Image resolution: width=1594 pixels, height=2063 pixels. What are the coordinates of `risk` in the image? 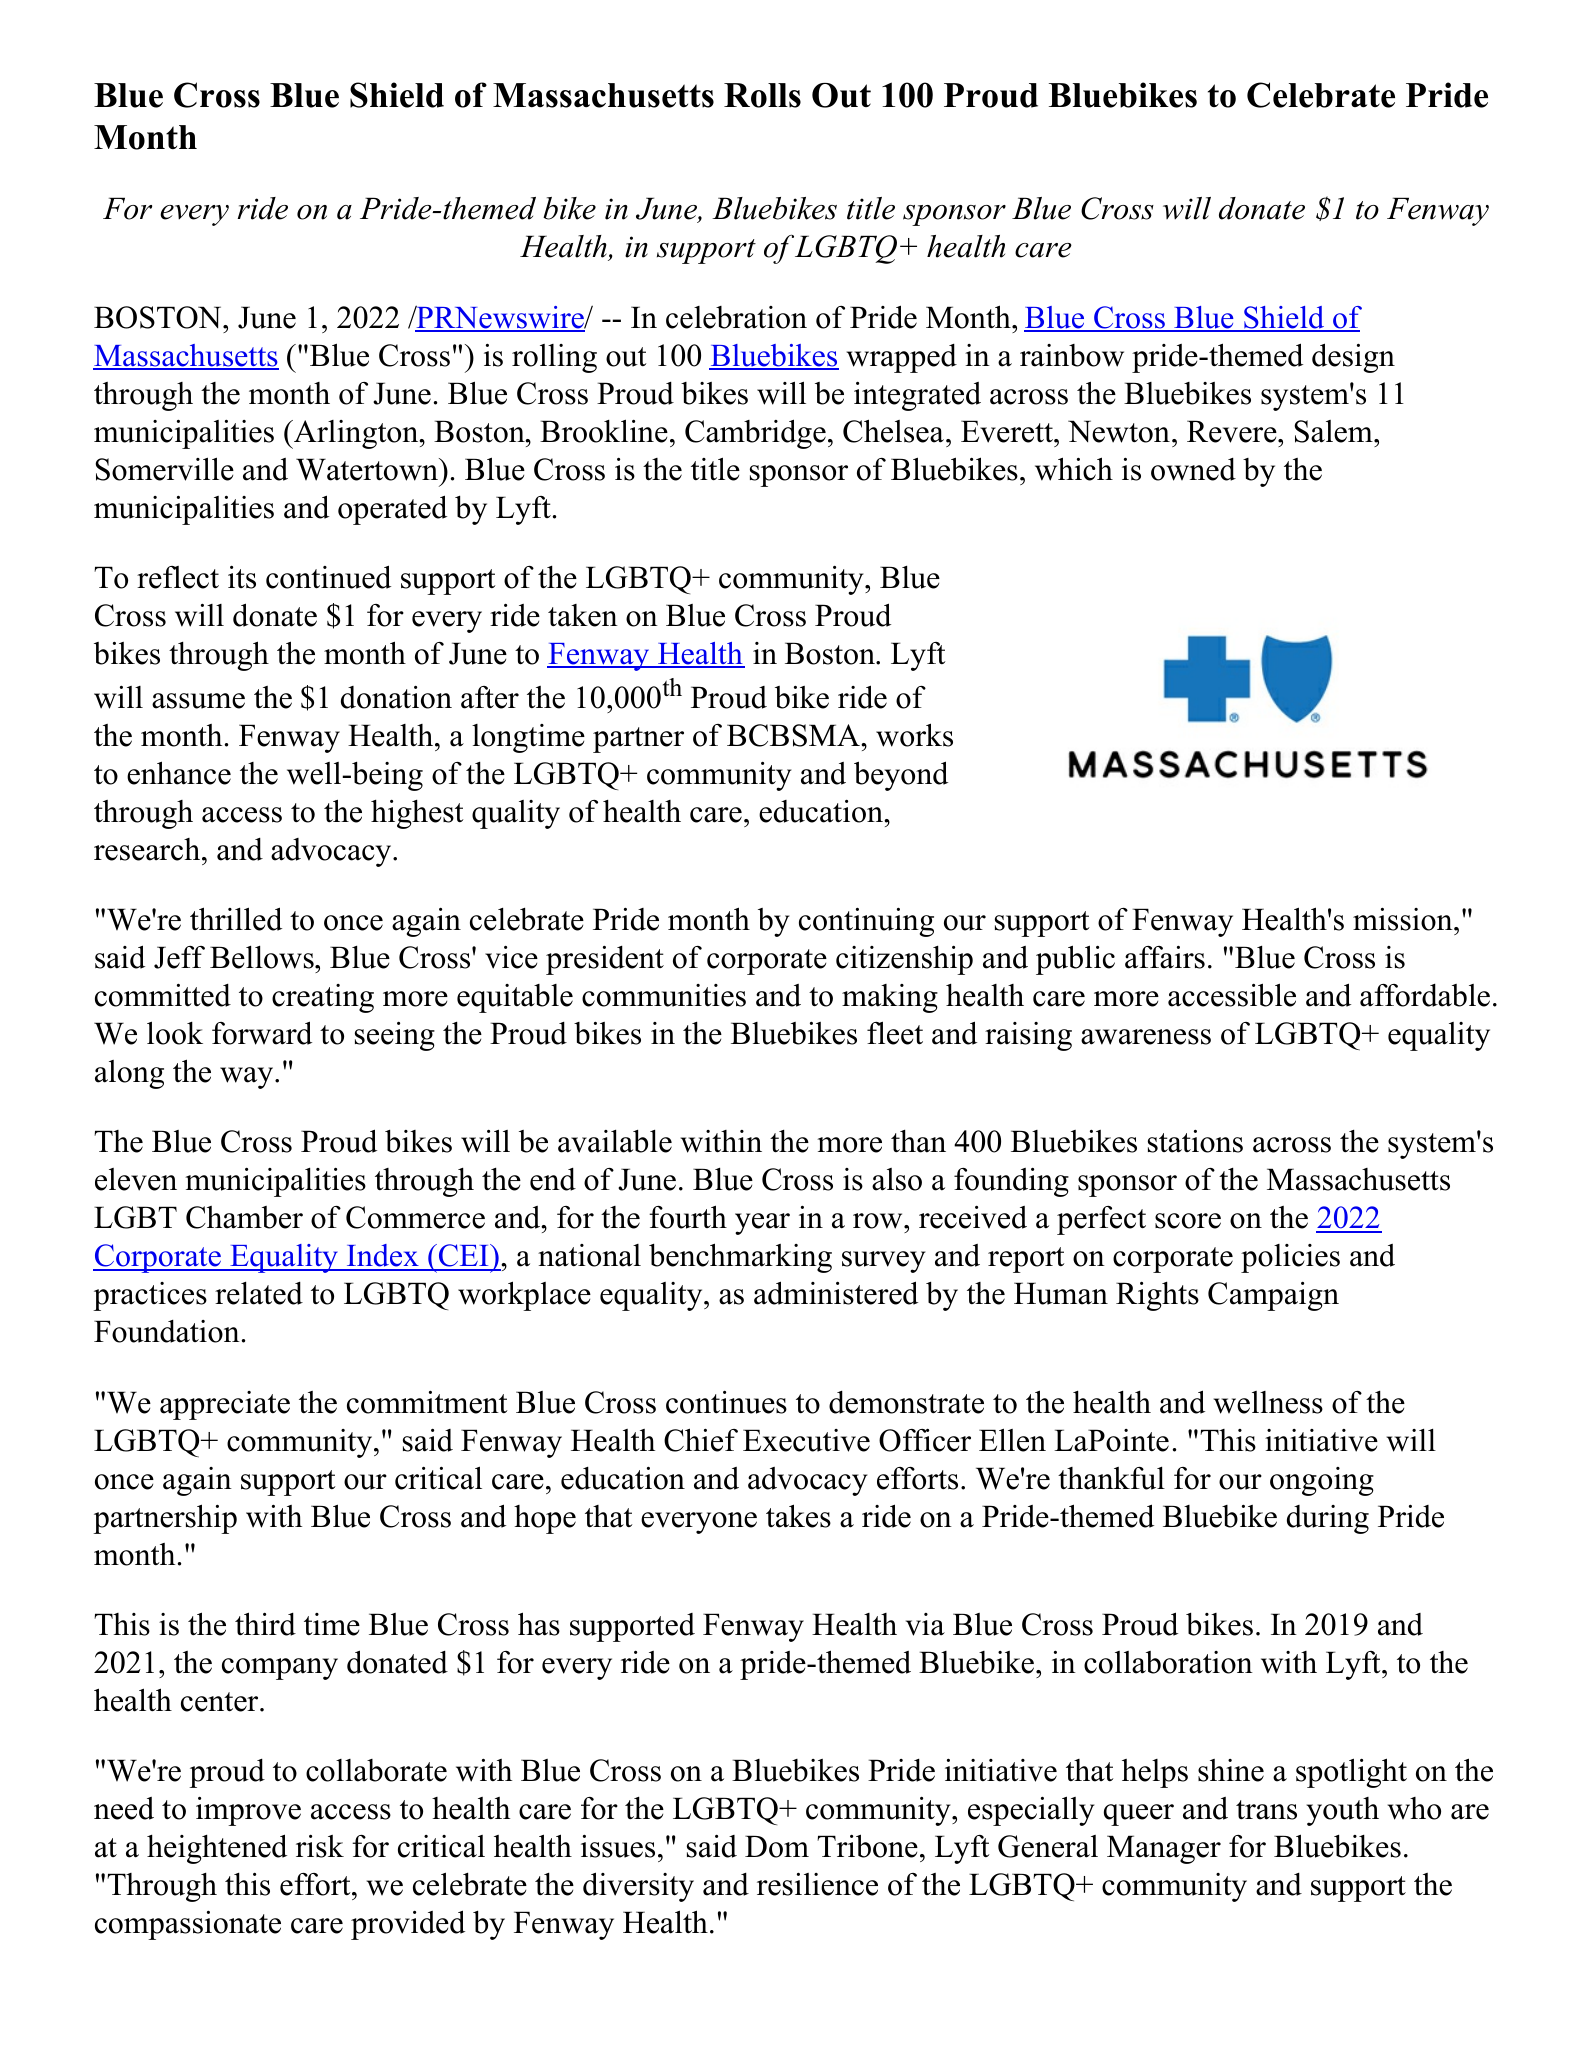 It's located at (320, 1846).
